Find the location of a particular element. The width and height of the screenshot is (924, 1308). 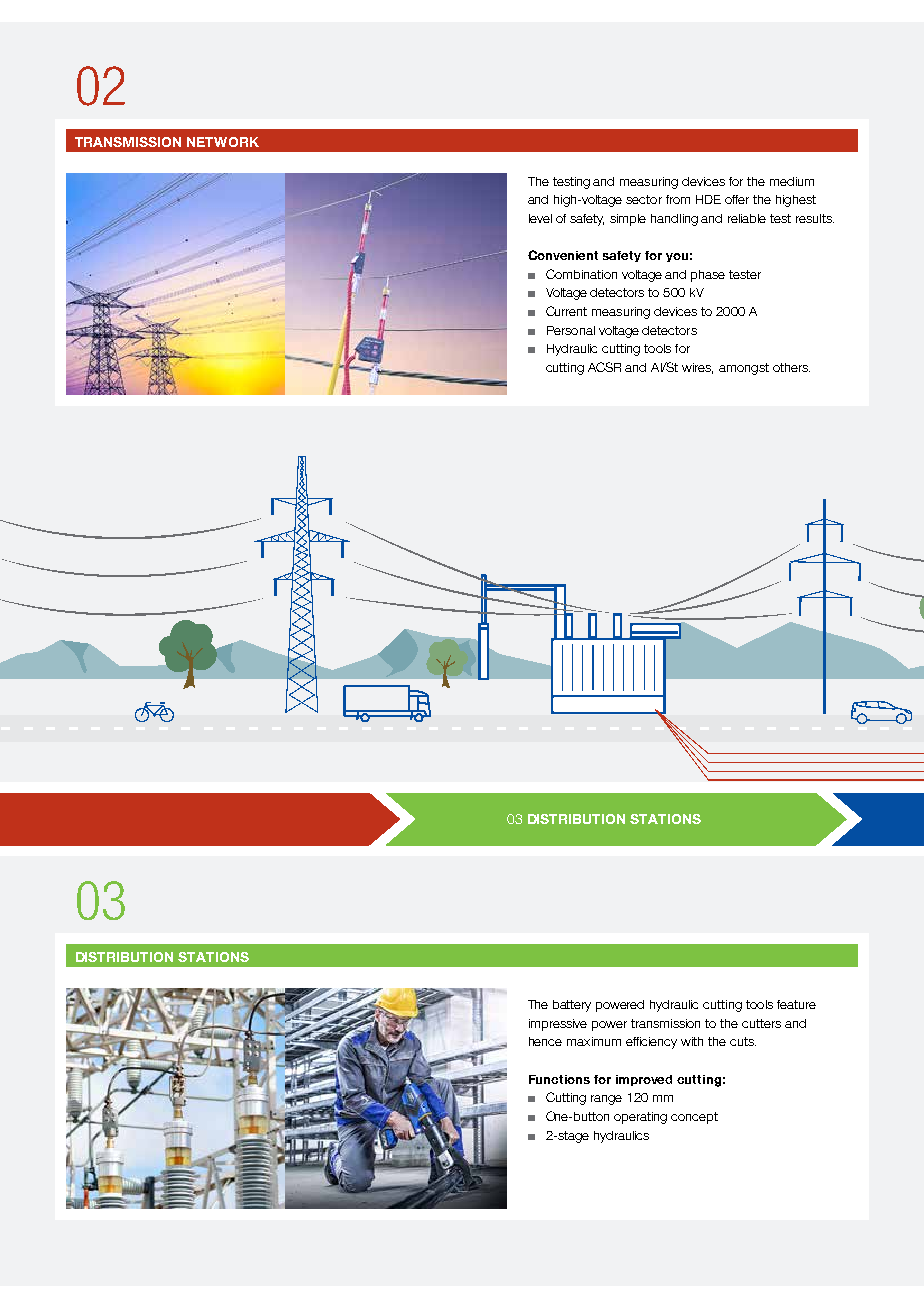

amongst is located at coordinates (744, 369).
